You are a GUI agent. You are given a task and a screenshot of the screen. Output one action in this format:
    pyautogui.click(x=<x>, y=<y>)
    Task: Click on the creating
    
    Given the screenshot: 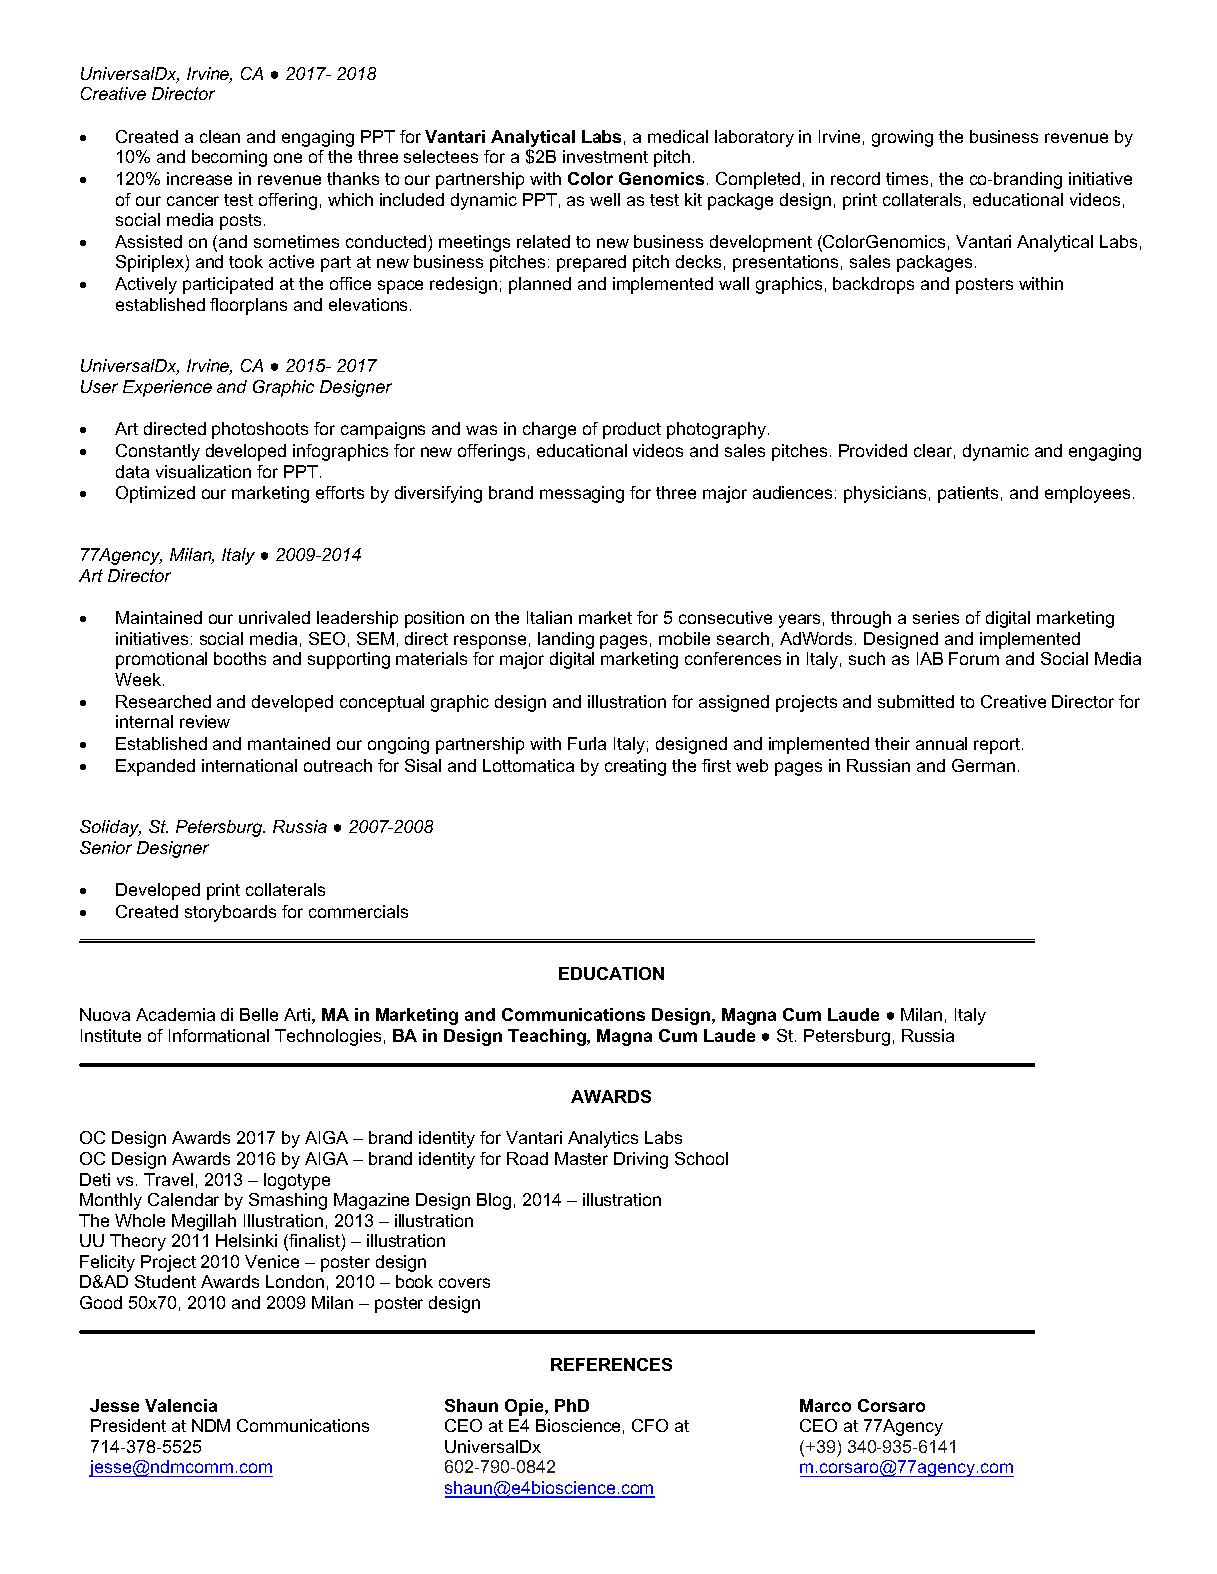 What is the action you would take?
    pyautogui.click(x=635, y=767)
